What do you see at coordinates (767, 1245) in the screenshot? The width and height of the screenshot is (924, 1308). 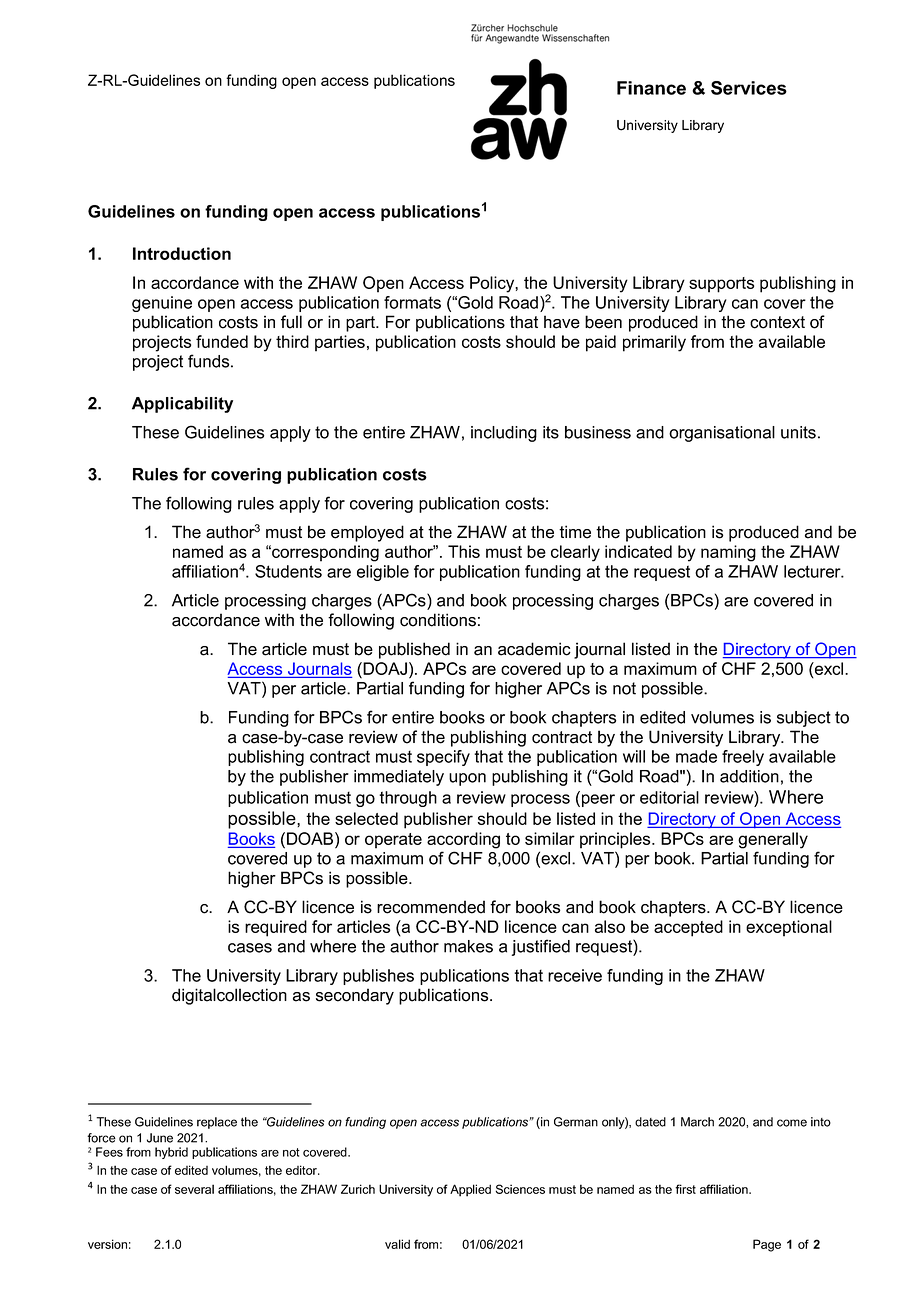 I see `Page` at bounding box center [767, 1245].
